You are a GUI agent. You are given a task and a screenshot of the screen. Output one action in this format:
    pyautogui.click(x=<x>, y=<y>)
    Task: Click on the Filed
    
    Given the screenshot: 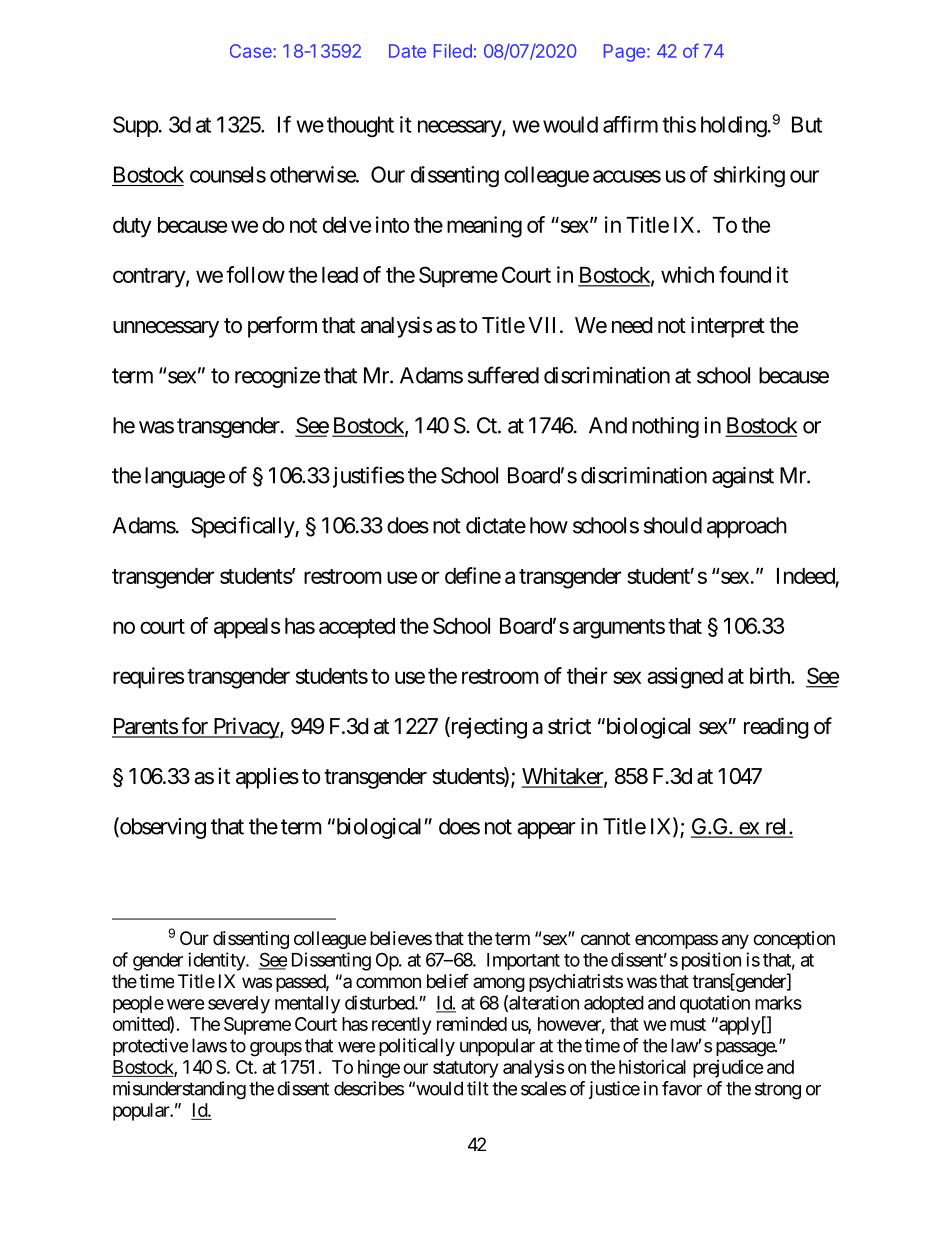 What is the action you would take?
    pyautogui.click(x=452, y=51)
